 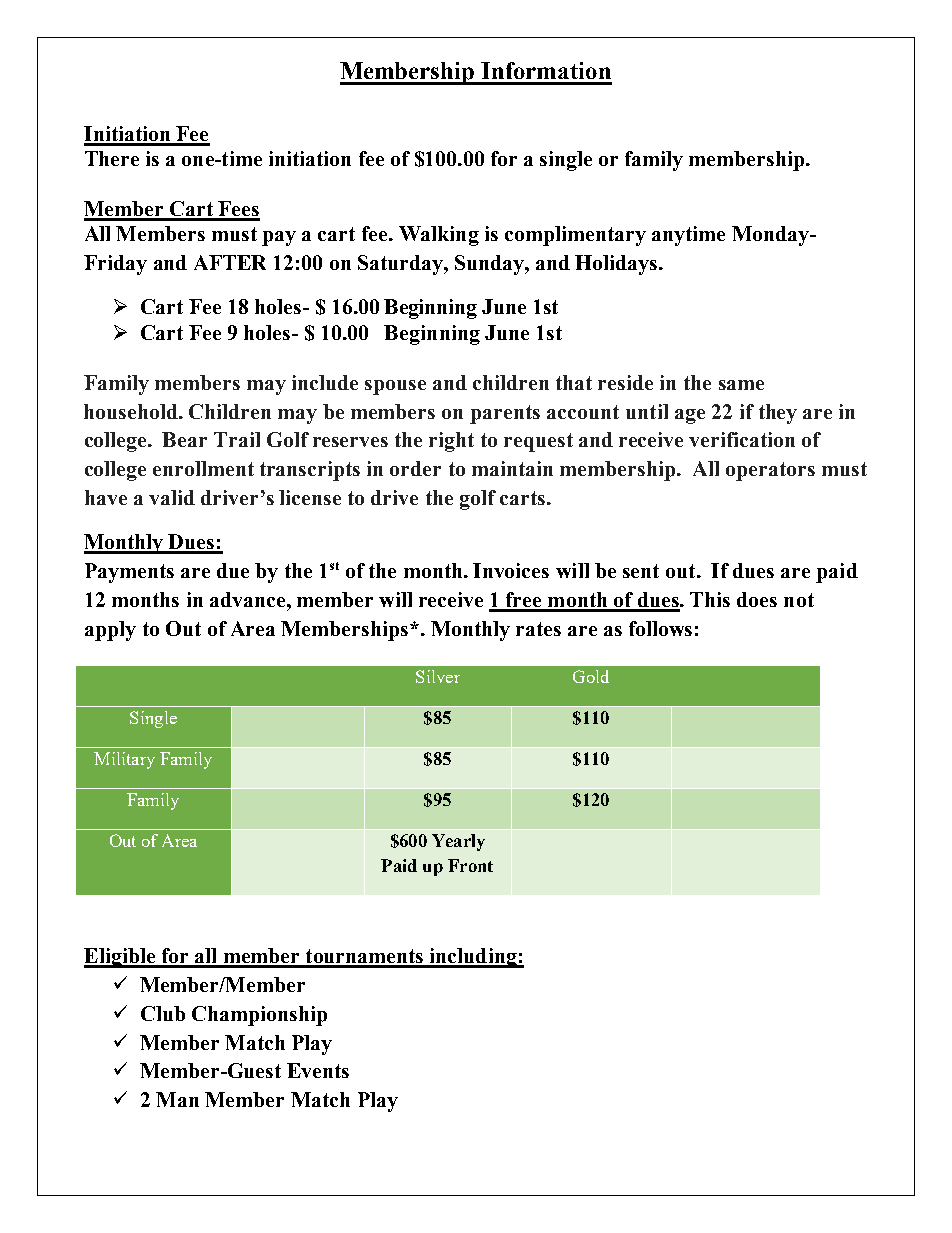 What do you see at coordinates (249, 599) in the screenshot?
I see `advance` at bounding box center [249, 599].
